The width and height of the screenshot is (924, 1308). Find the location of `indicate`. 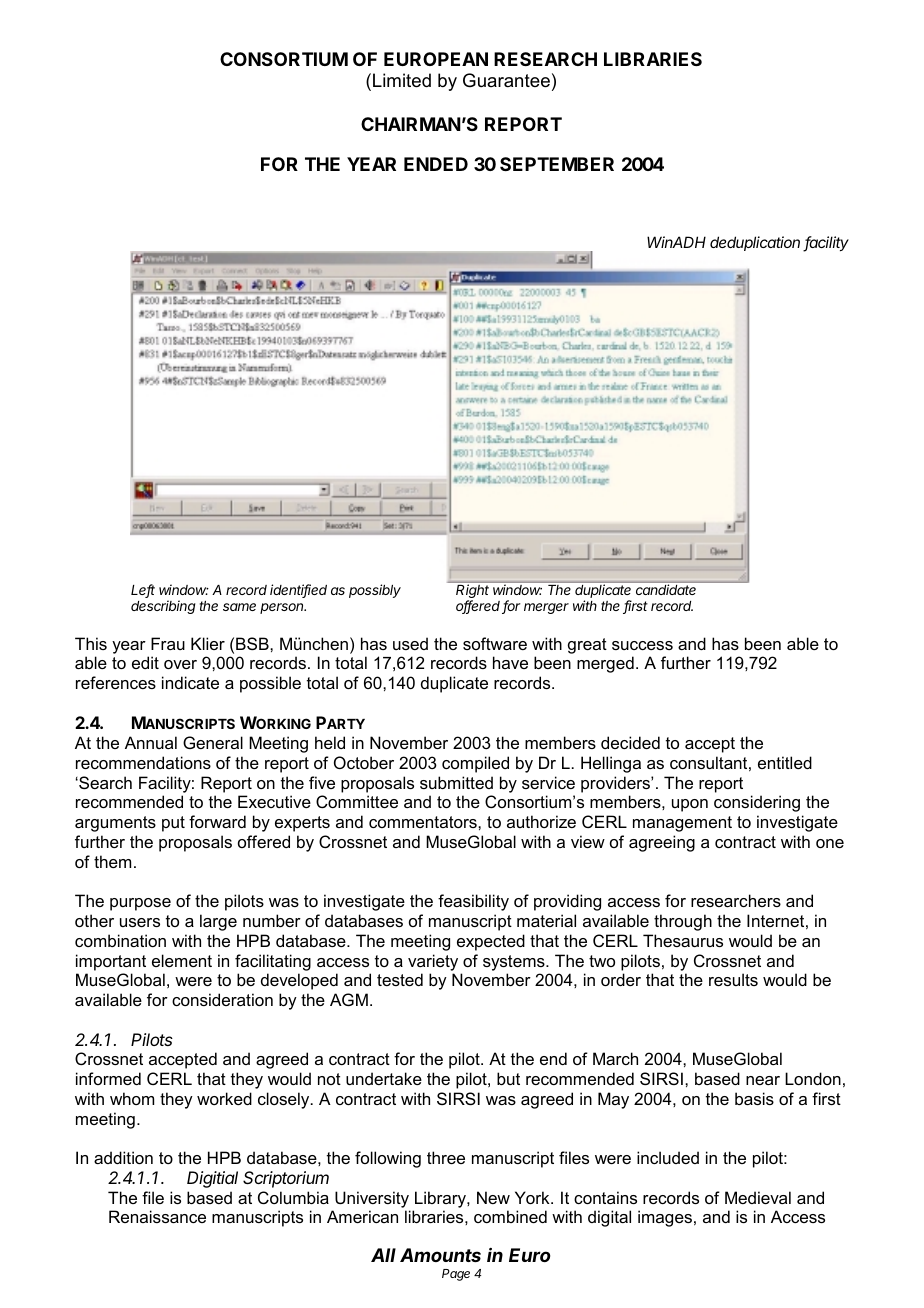

indicate is located at coordinates (190, 682).
